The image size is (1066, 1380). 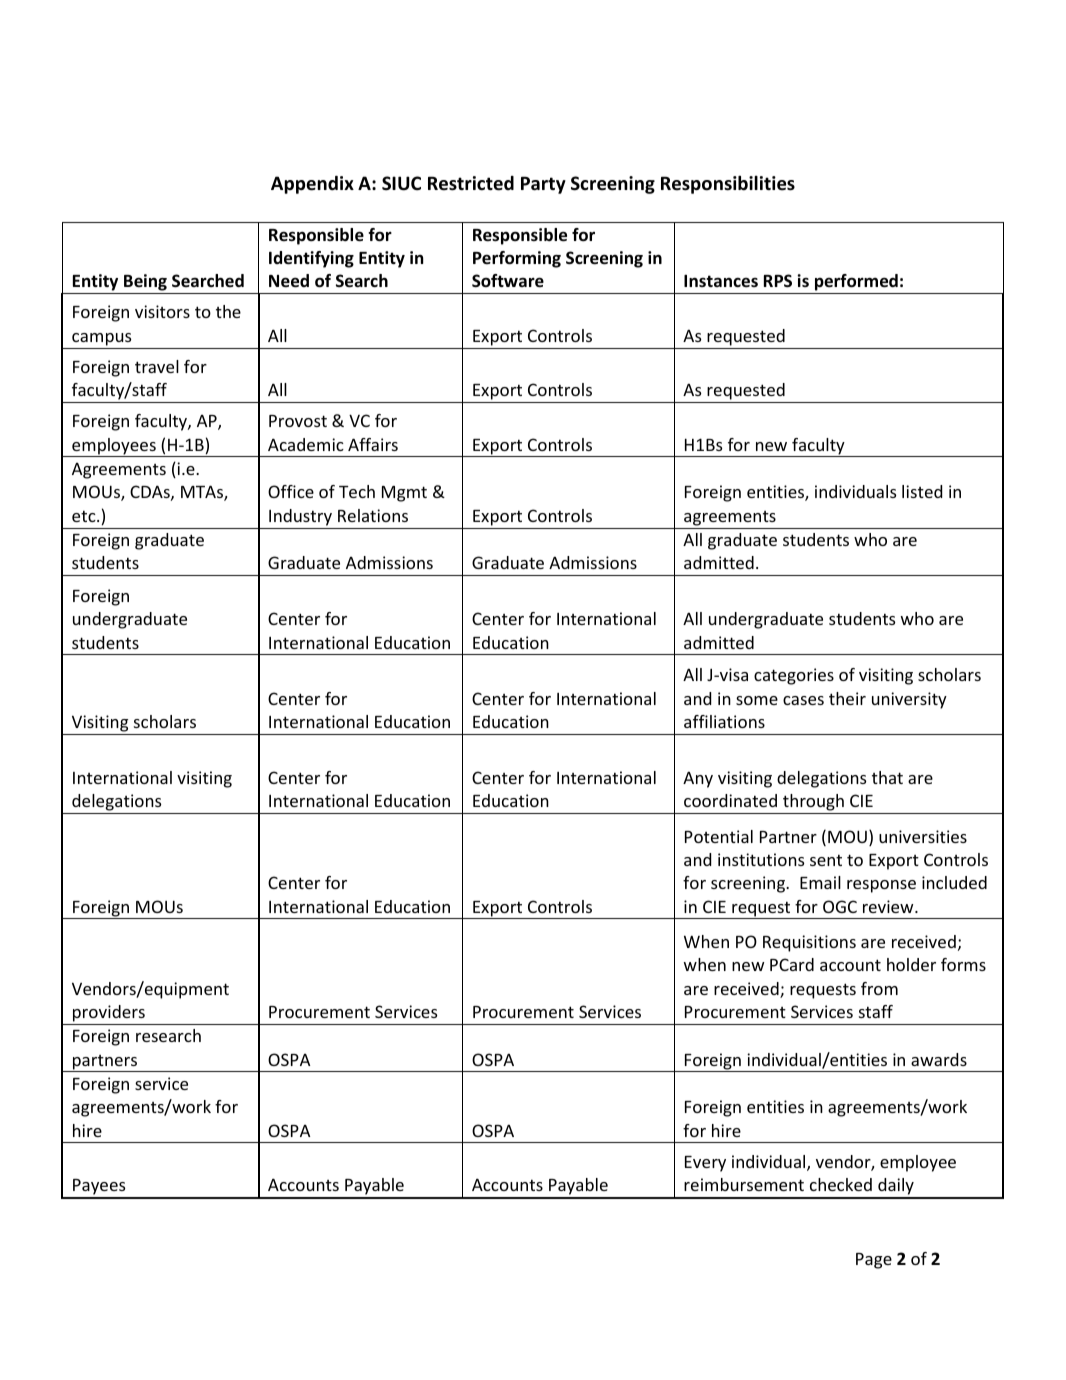 What do you see at coordinates (404, 494) in the screenshot?
I see `Mgmt` at bounding box center [404, 494].
